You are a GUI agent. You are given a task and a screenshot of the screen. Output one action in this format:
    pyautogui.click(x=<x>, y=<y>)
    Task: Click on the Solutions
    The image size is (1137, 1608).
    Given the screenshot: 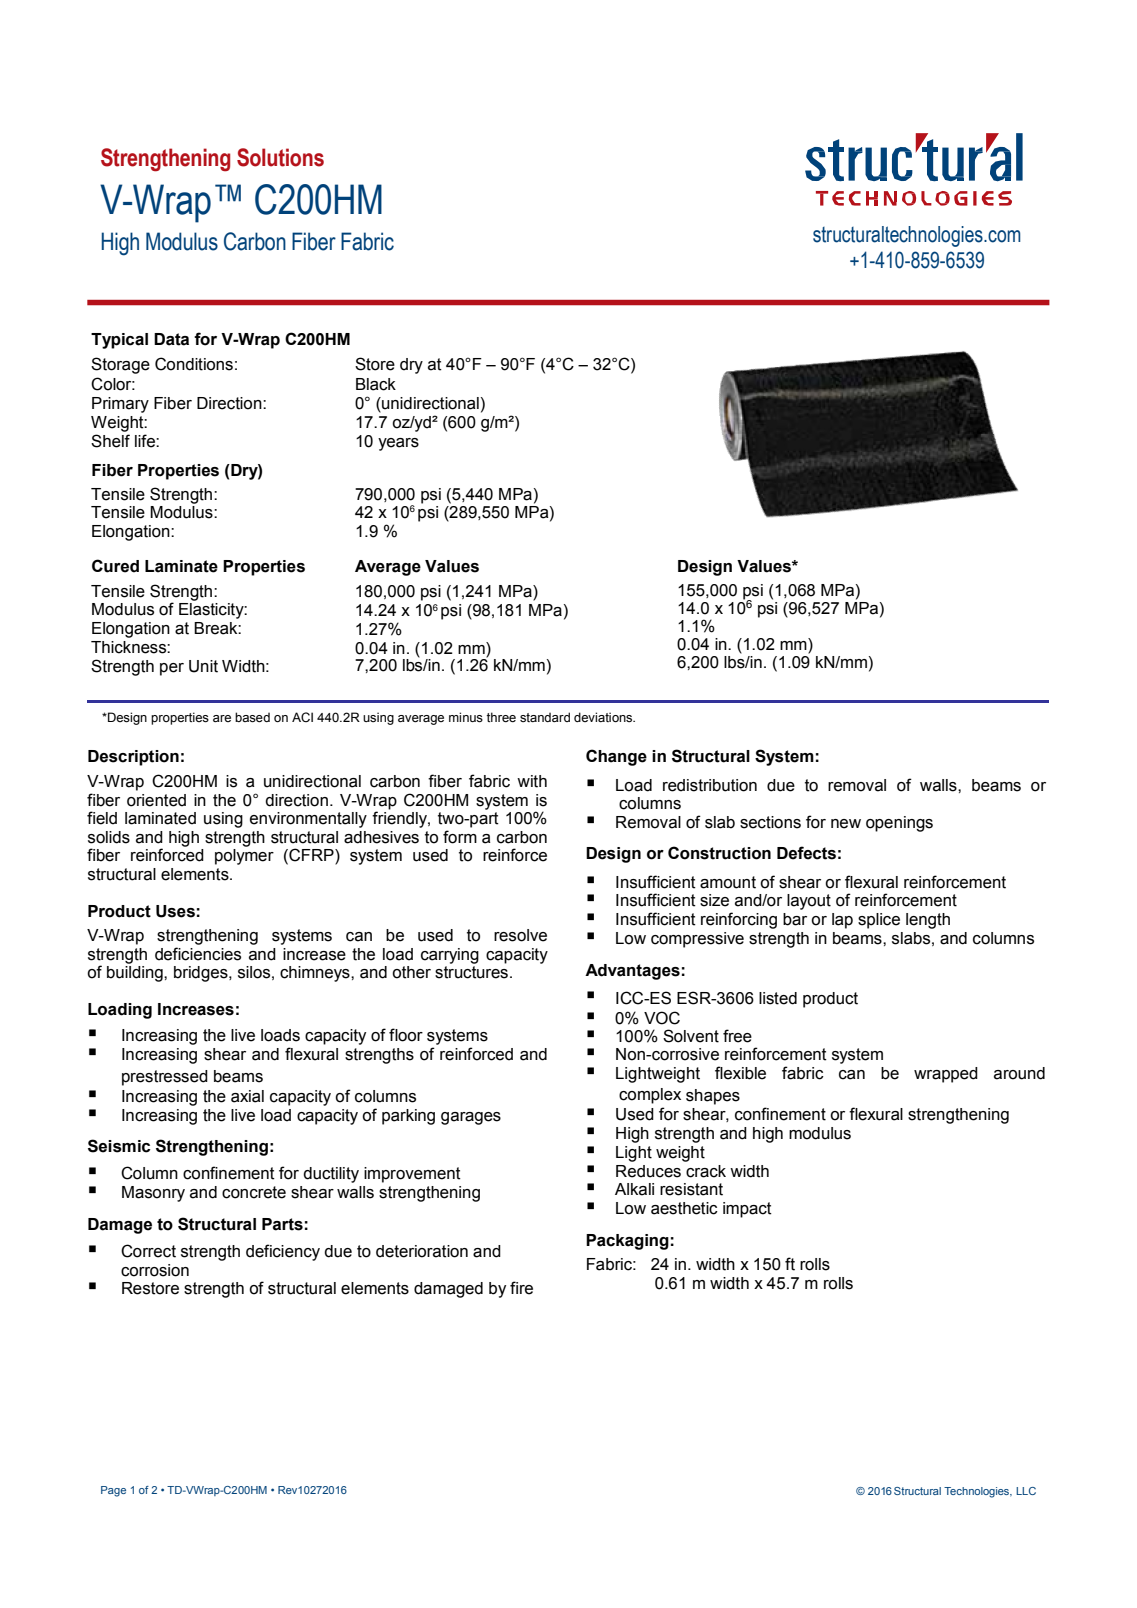 What is the action you would take?
    pyautogui.click(x=280, y=157)
